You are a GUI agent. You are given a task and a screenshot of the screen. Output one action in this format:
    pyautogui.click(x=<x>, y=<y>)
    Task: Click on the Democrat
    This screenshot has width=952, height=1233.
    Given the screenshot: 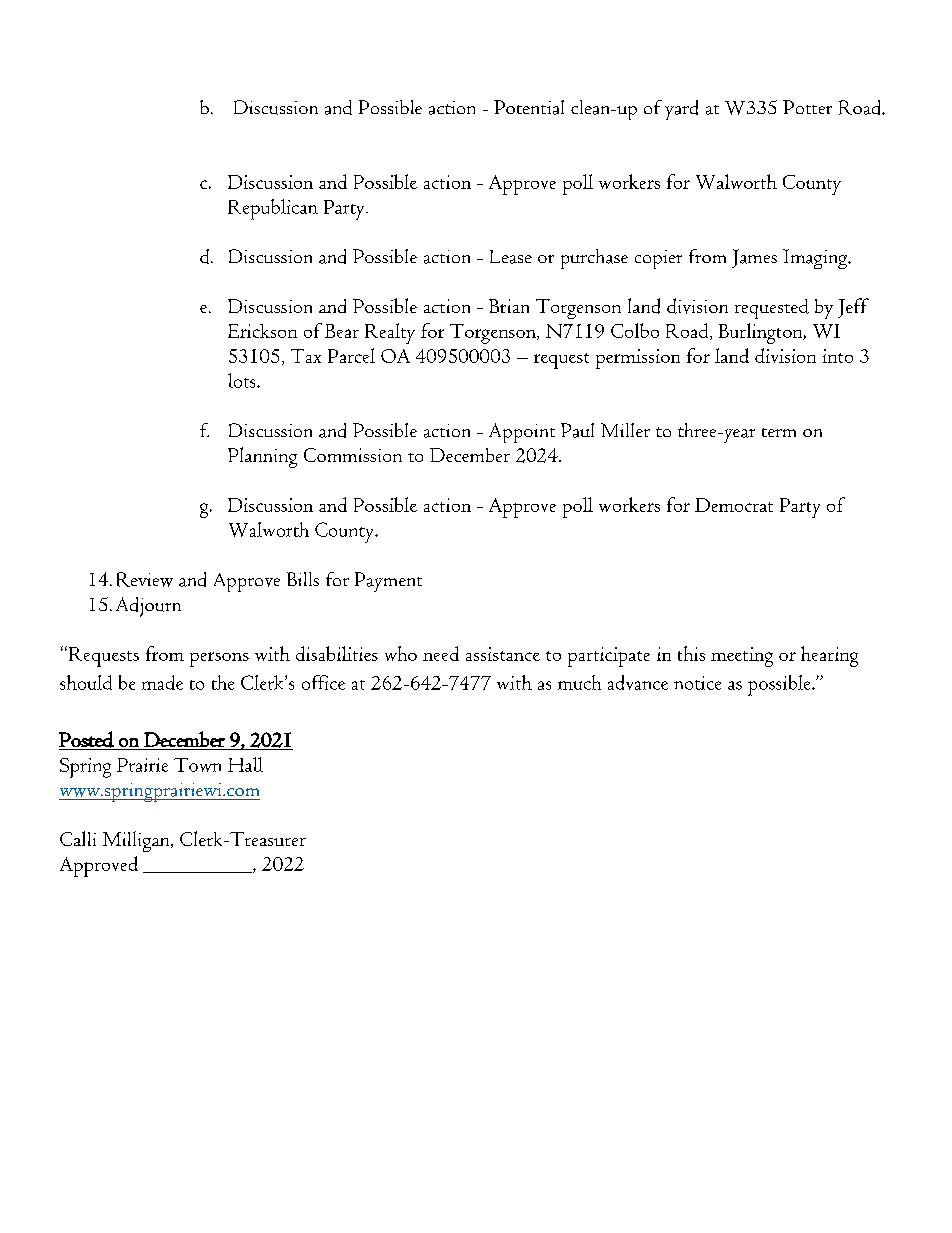 What is the action you would take?
    pyautogui.click(x=734, y=505)
